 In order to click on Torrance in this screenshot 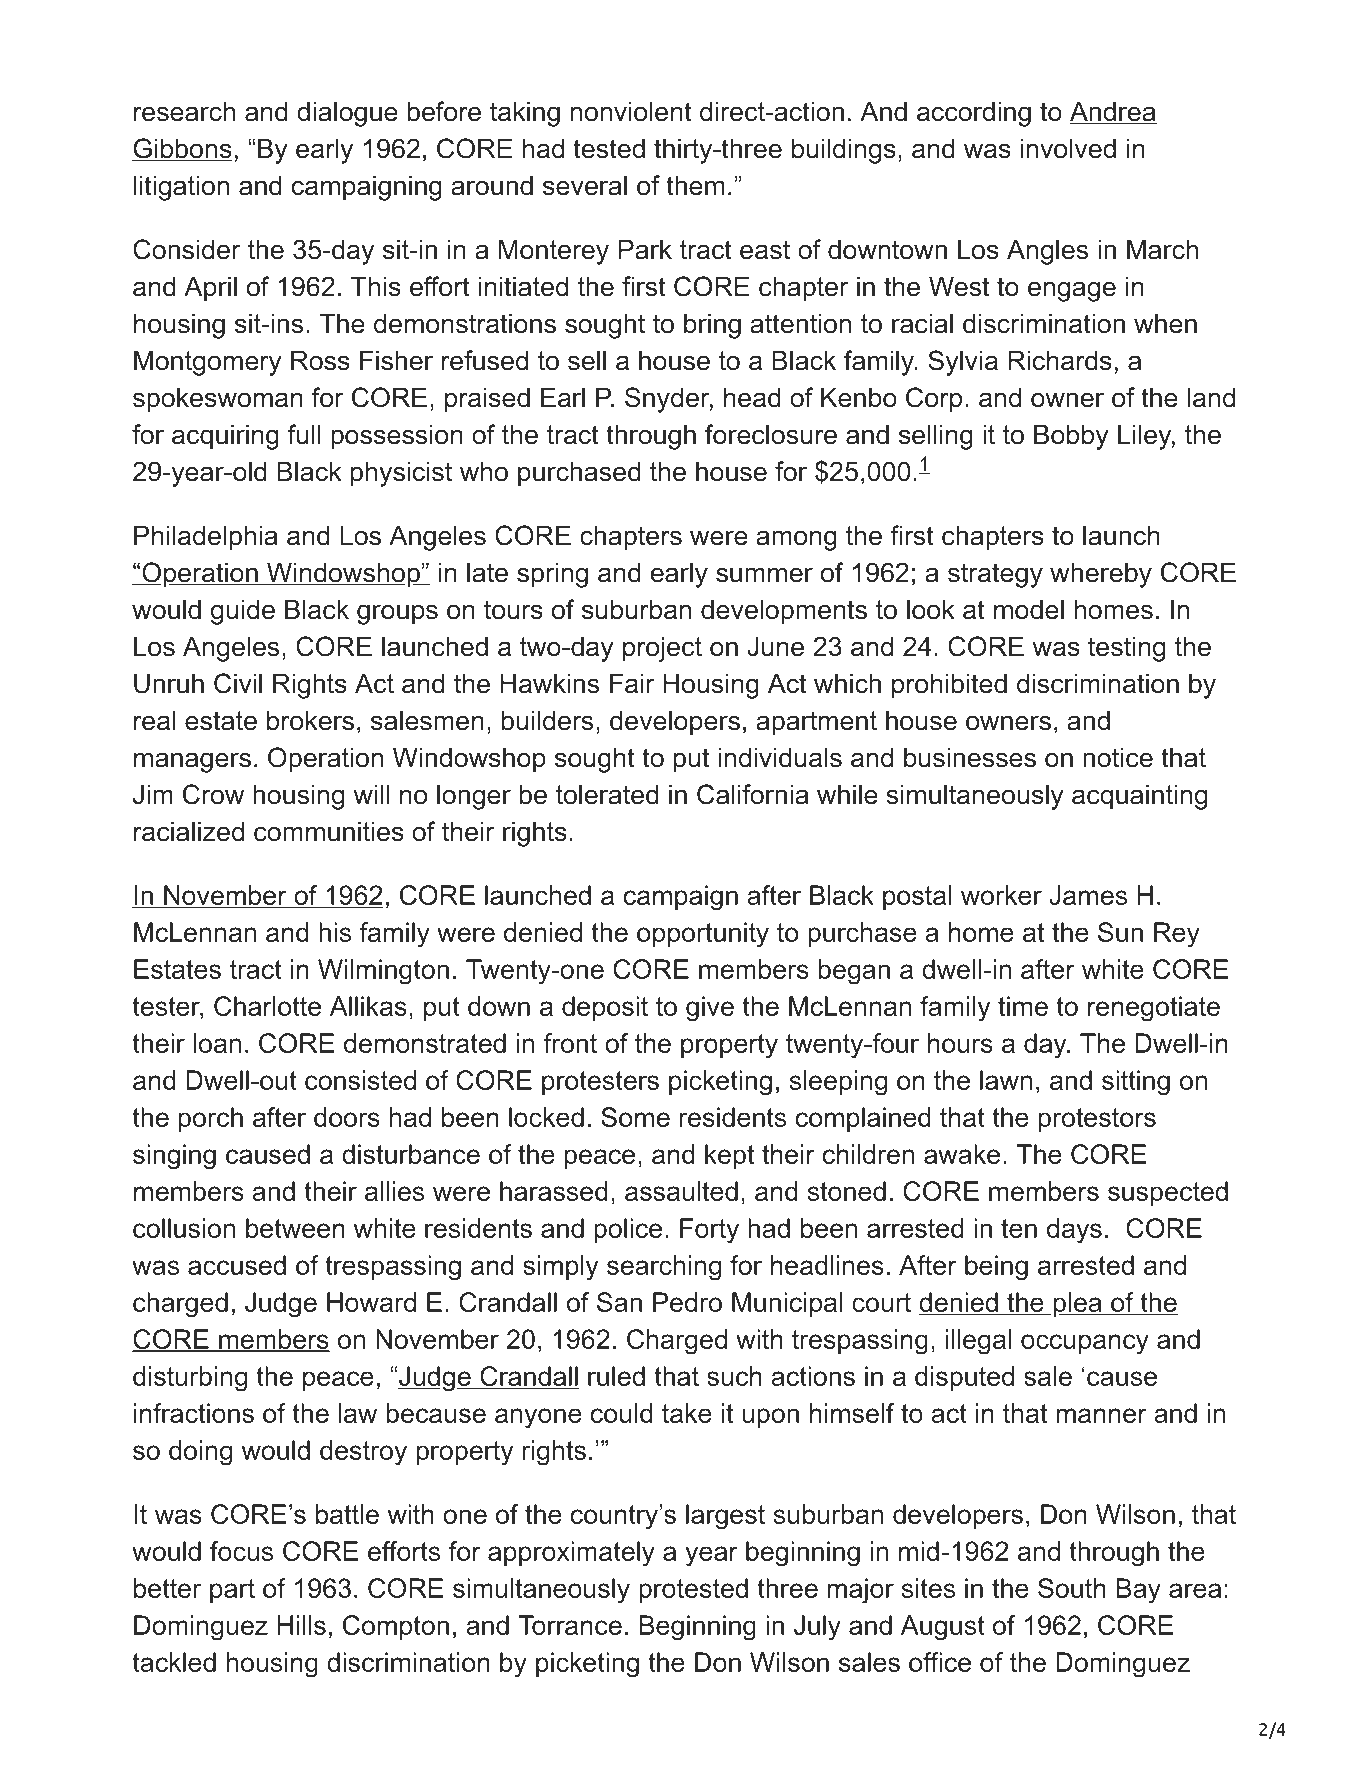, I will do `click(570, 1625)`.
